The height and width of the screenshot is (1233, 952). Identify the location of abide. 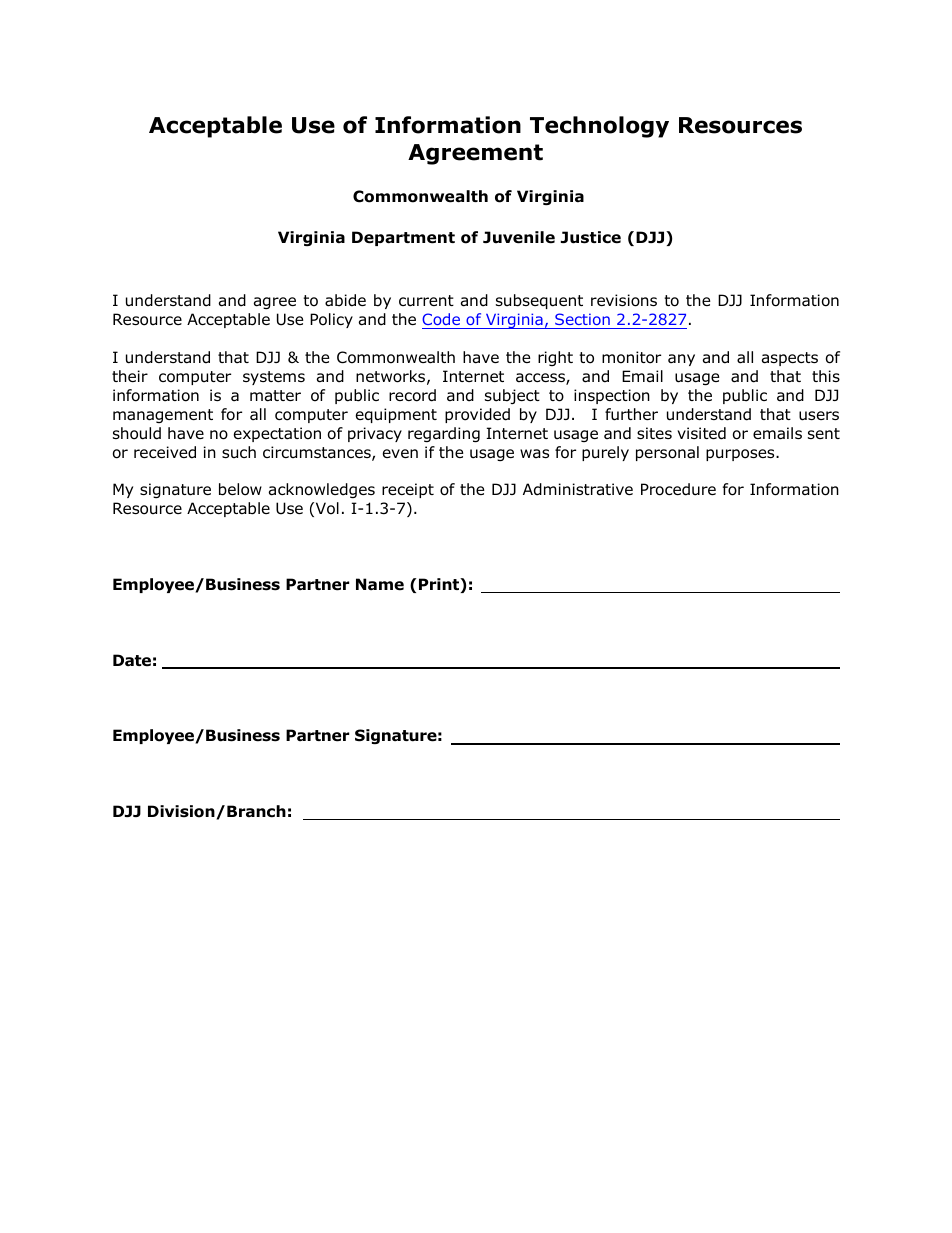
(345, 300).
